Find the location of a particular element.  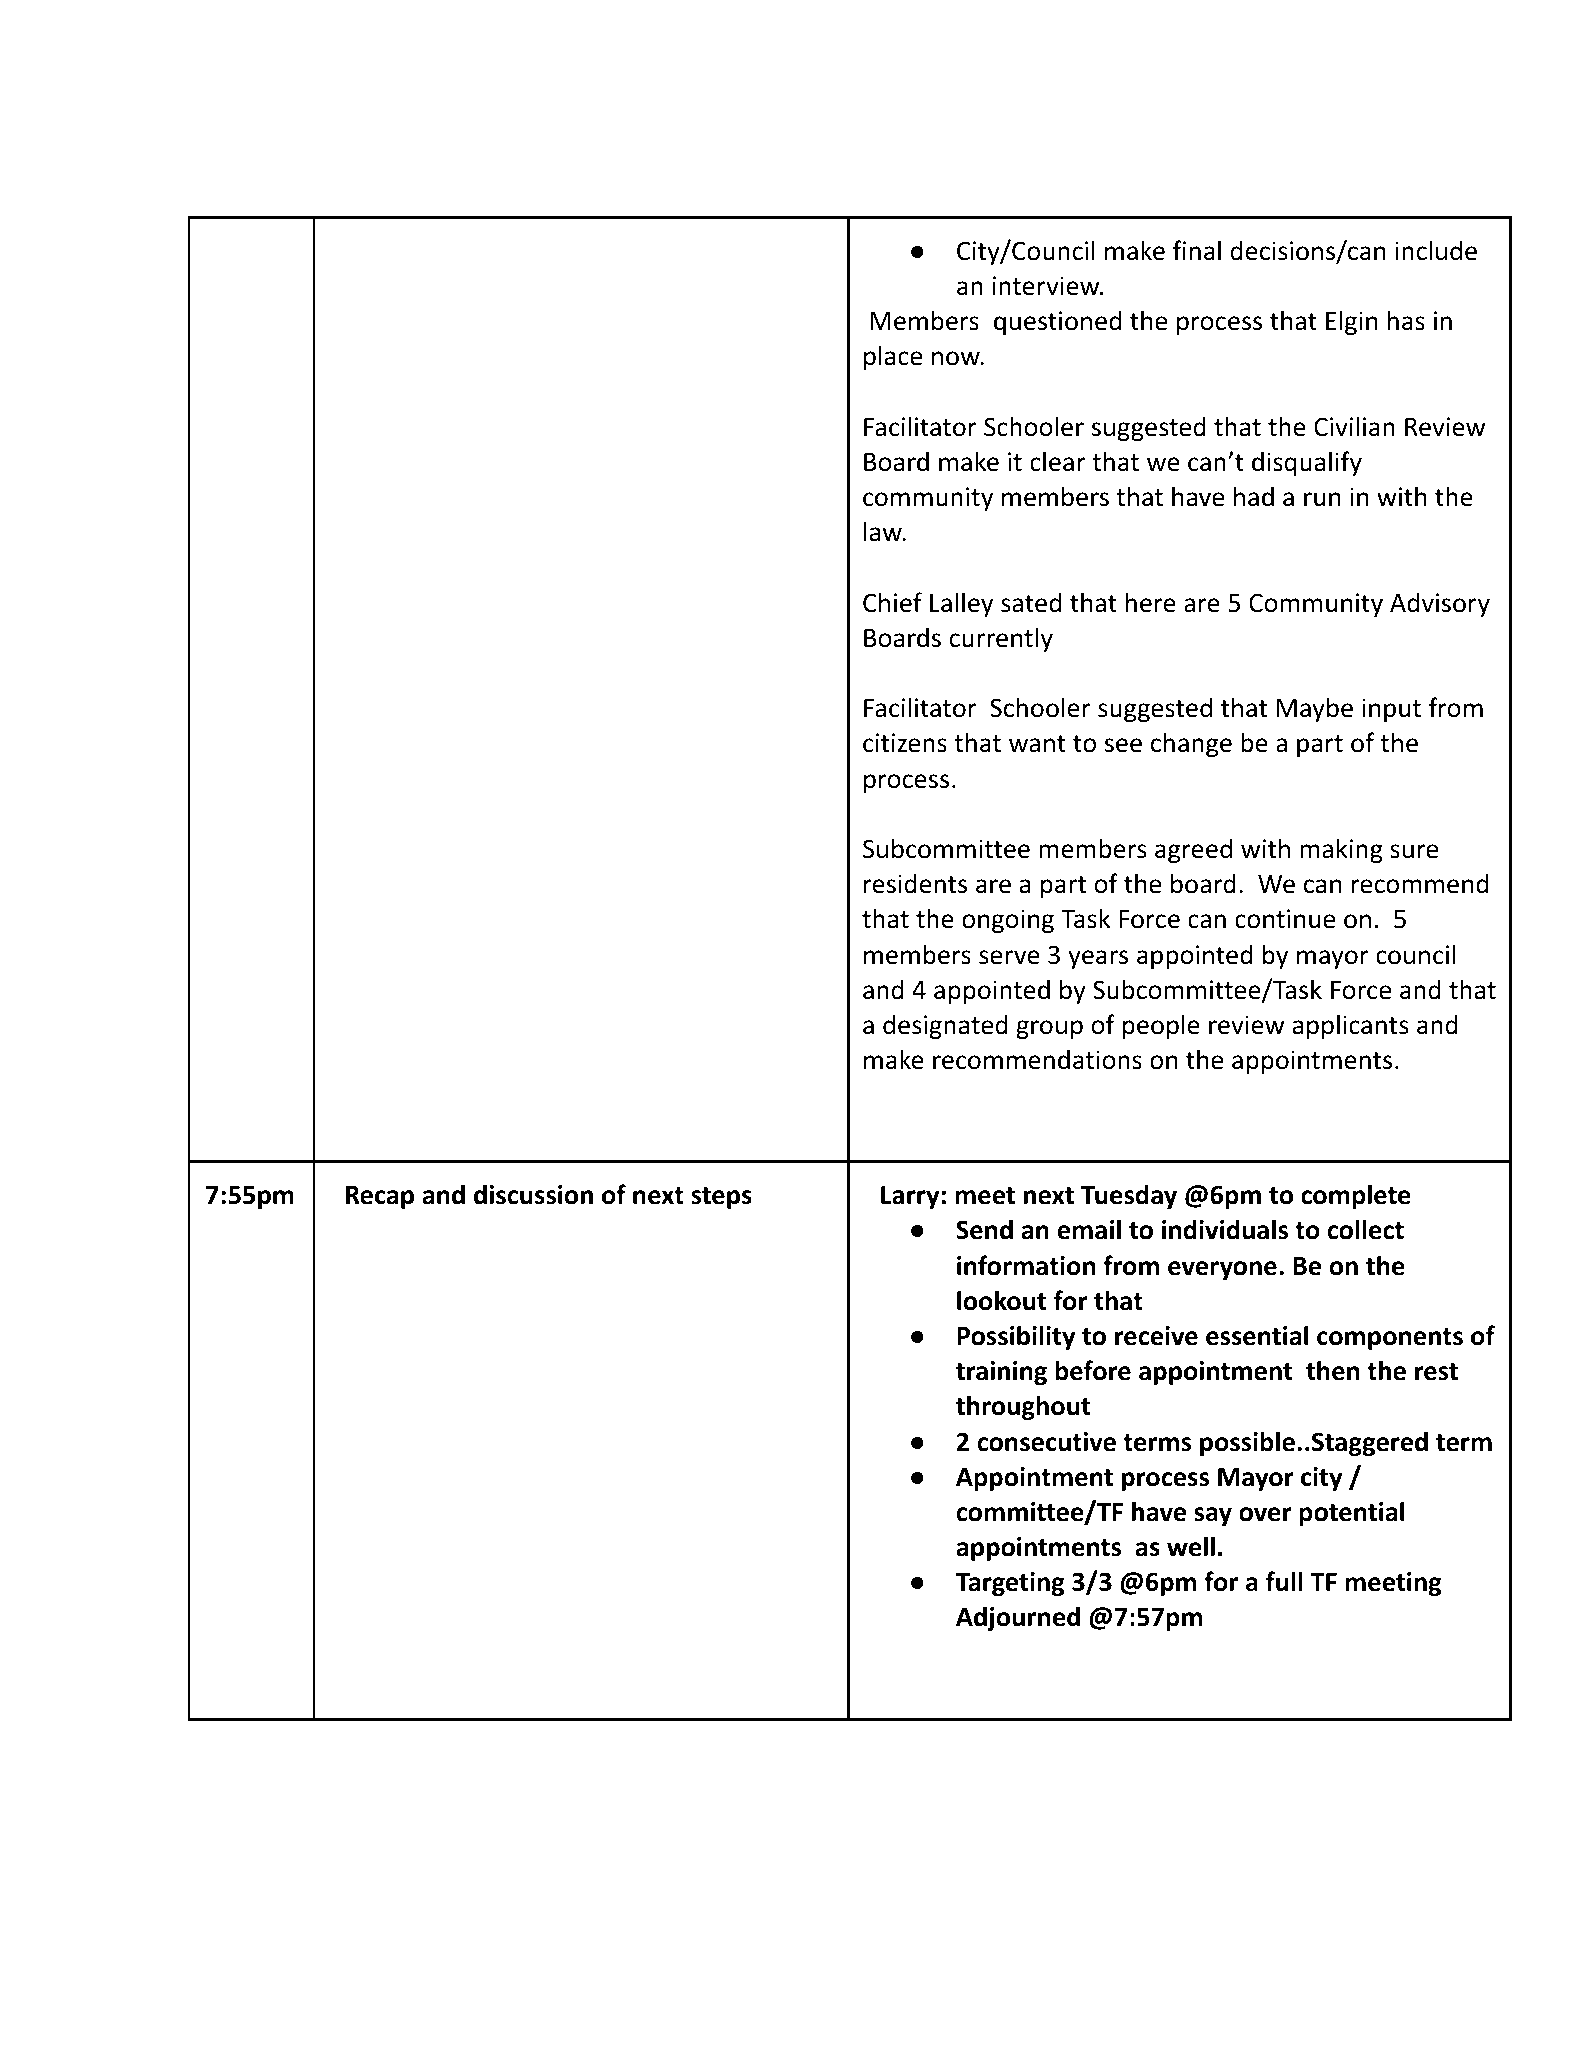

Targeting is located at coordinates (1010, 1584).
